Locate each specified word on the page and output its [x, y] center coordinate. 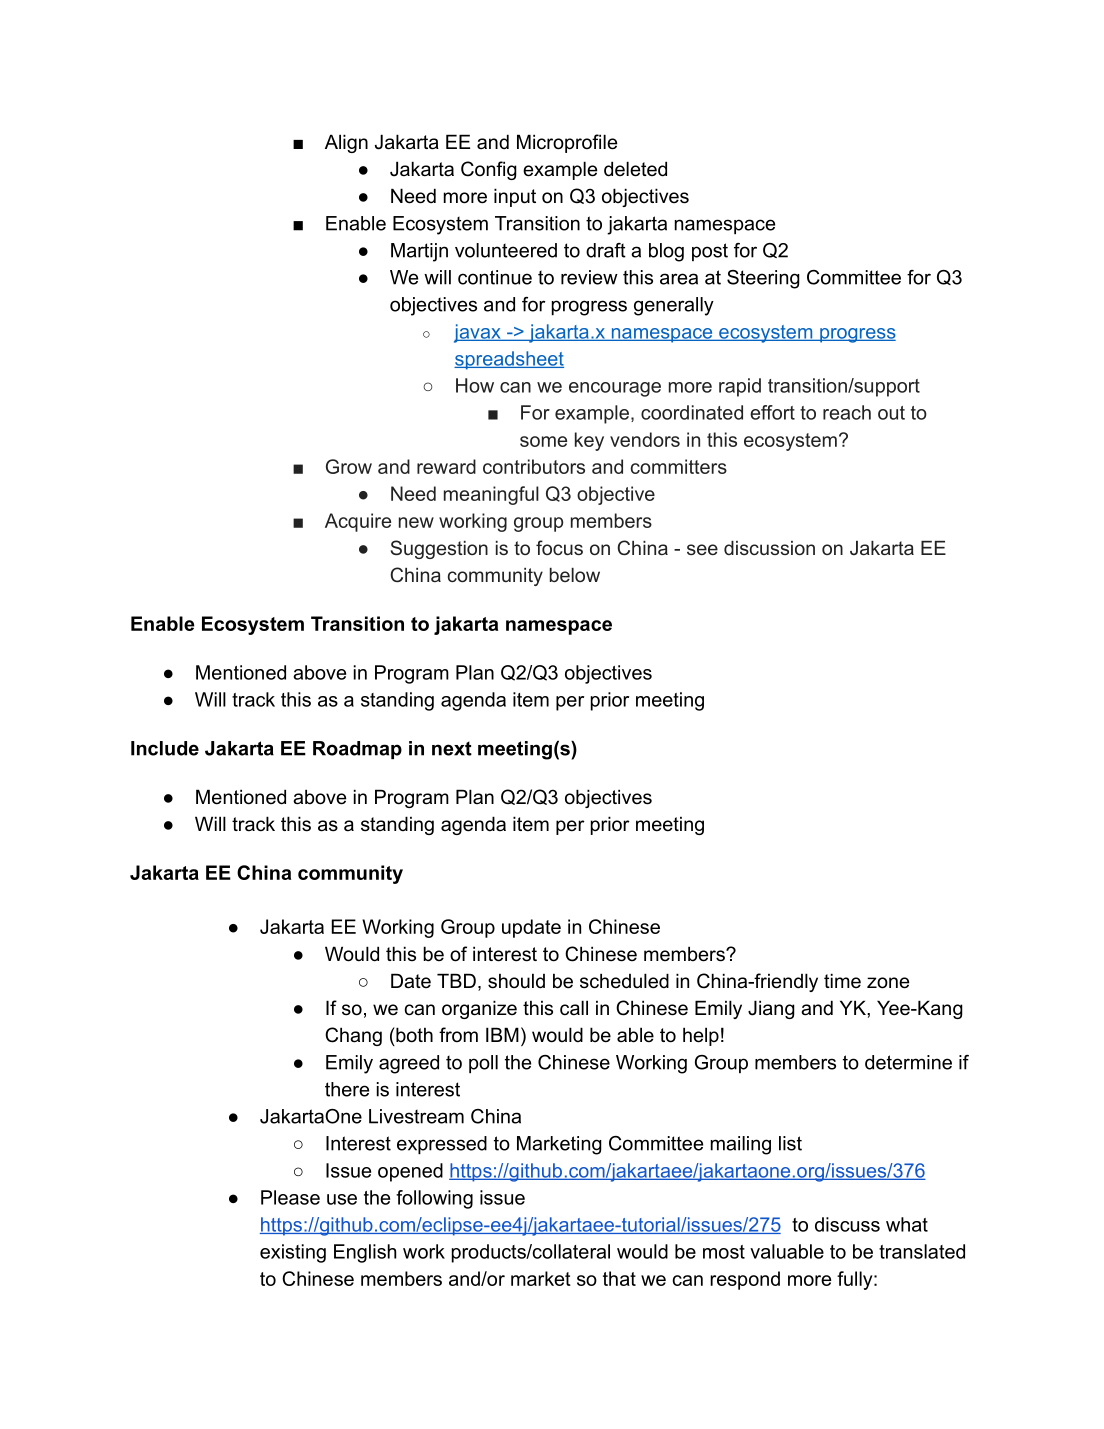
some [543, 441]
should [516, 981]
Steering [763, 279]
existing [293, 1253]
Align [346, 143]
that [619, 1278]
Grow [349, 466]
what [907, 1224]
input [515, 197]
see [702, 549]
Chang [353, 1036]
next [452, 748]
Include [165, 748]
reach [847, 412]
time [842, 980]
